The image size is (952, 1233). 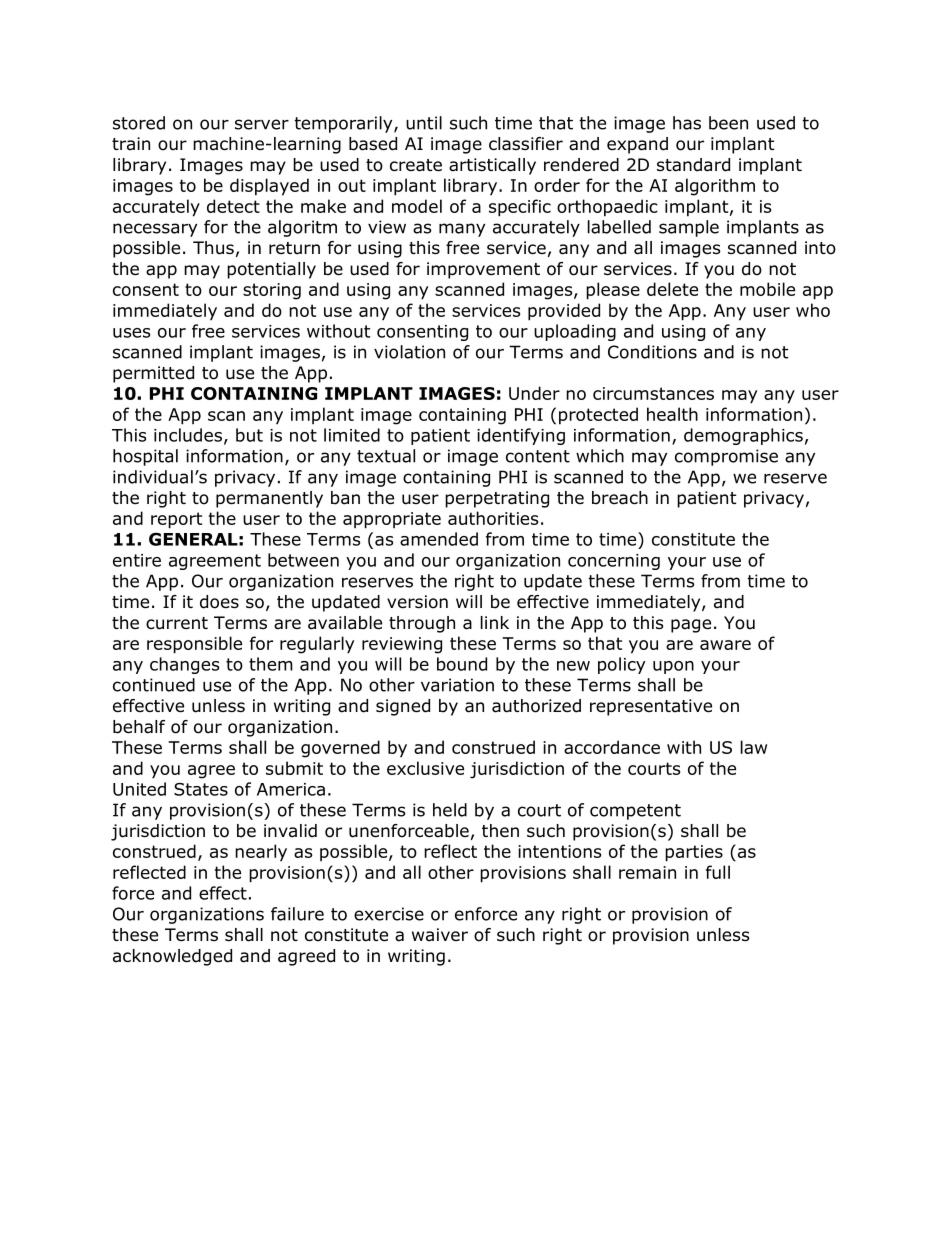 I want to click on artistically, so click(x=492, y=166).
